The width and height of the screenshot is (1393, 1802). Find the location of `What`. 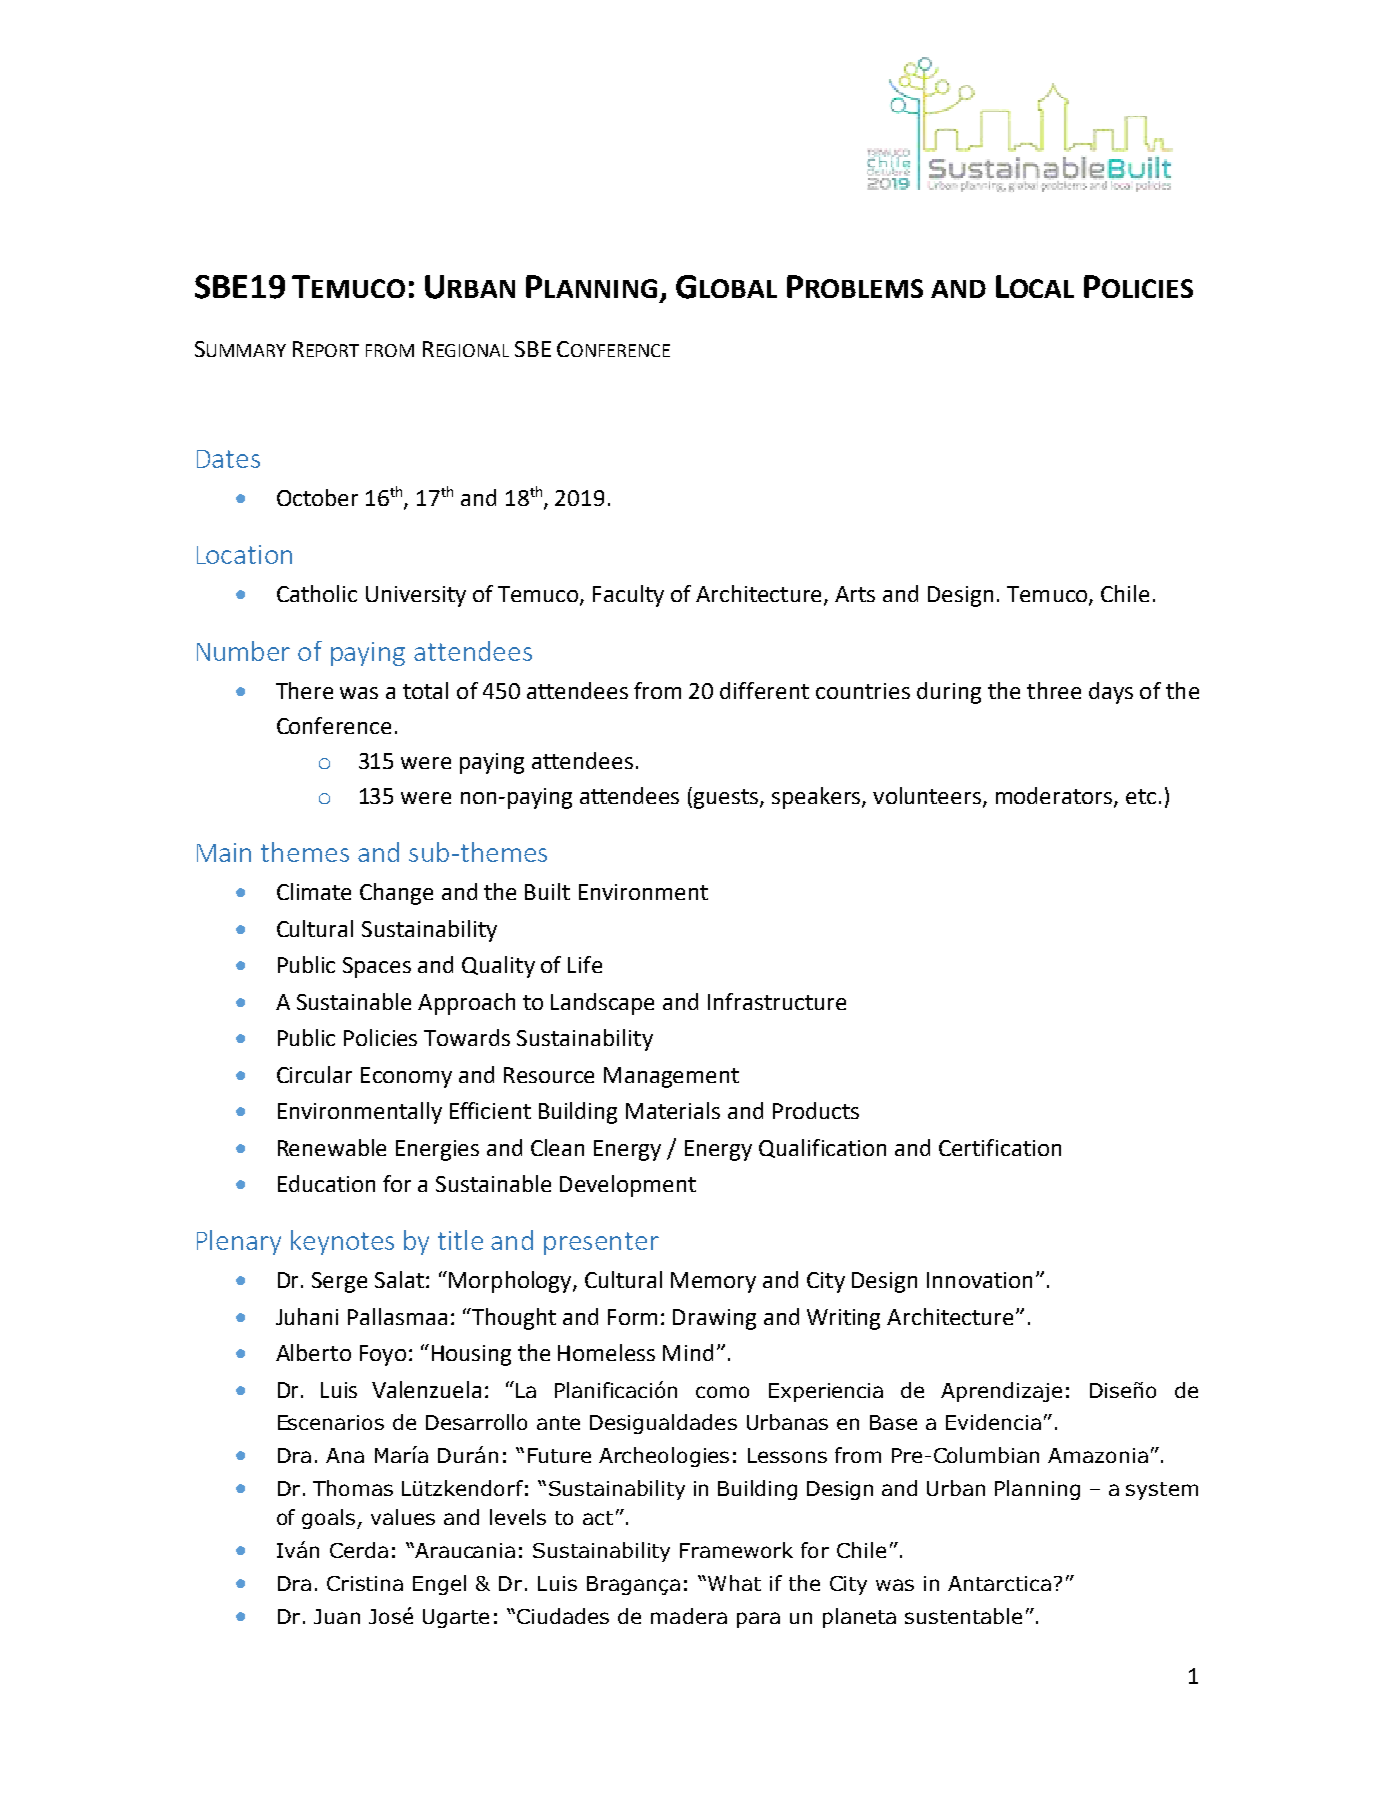

What is located at coordinates (734, 1583).
